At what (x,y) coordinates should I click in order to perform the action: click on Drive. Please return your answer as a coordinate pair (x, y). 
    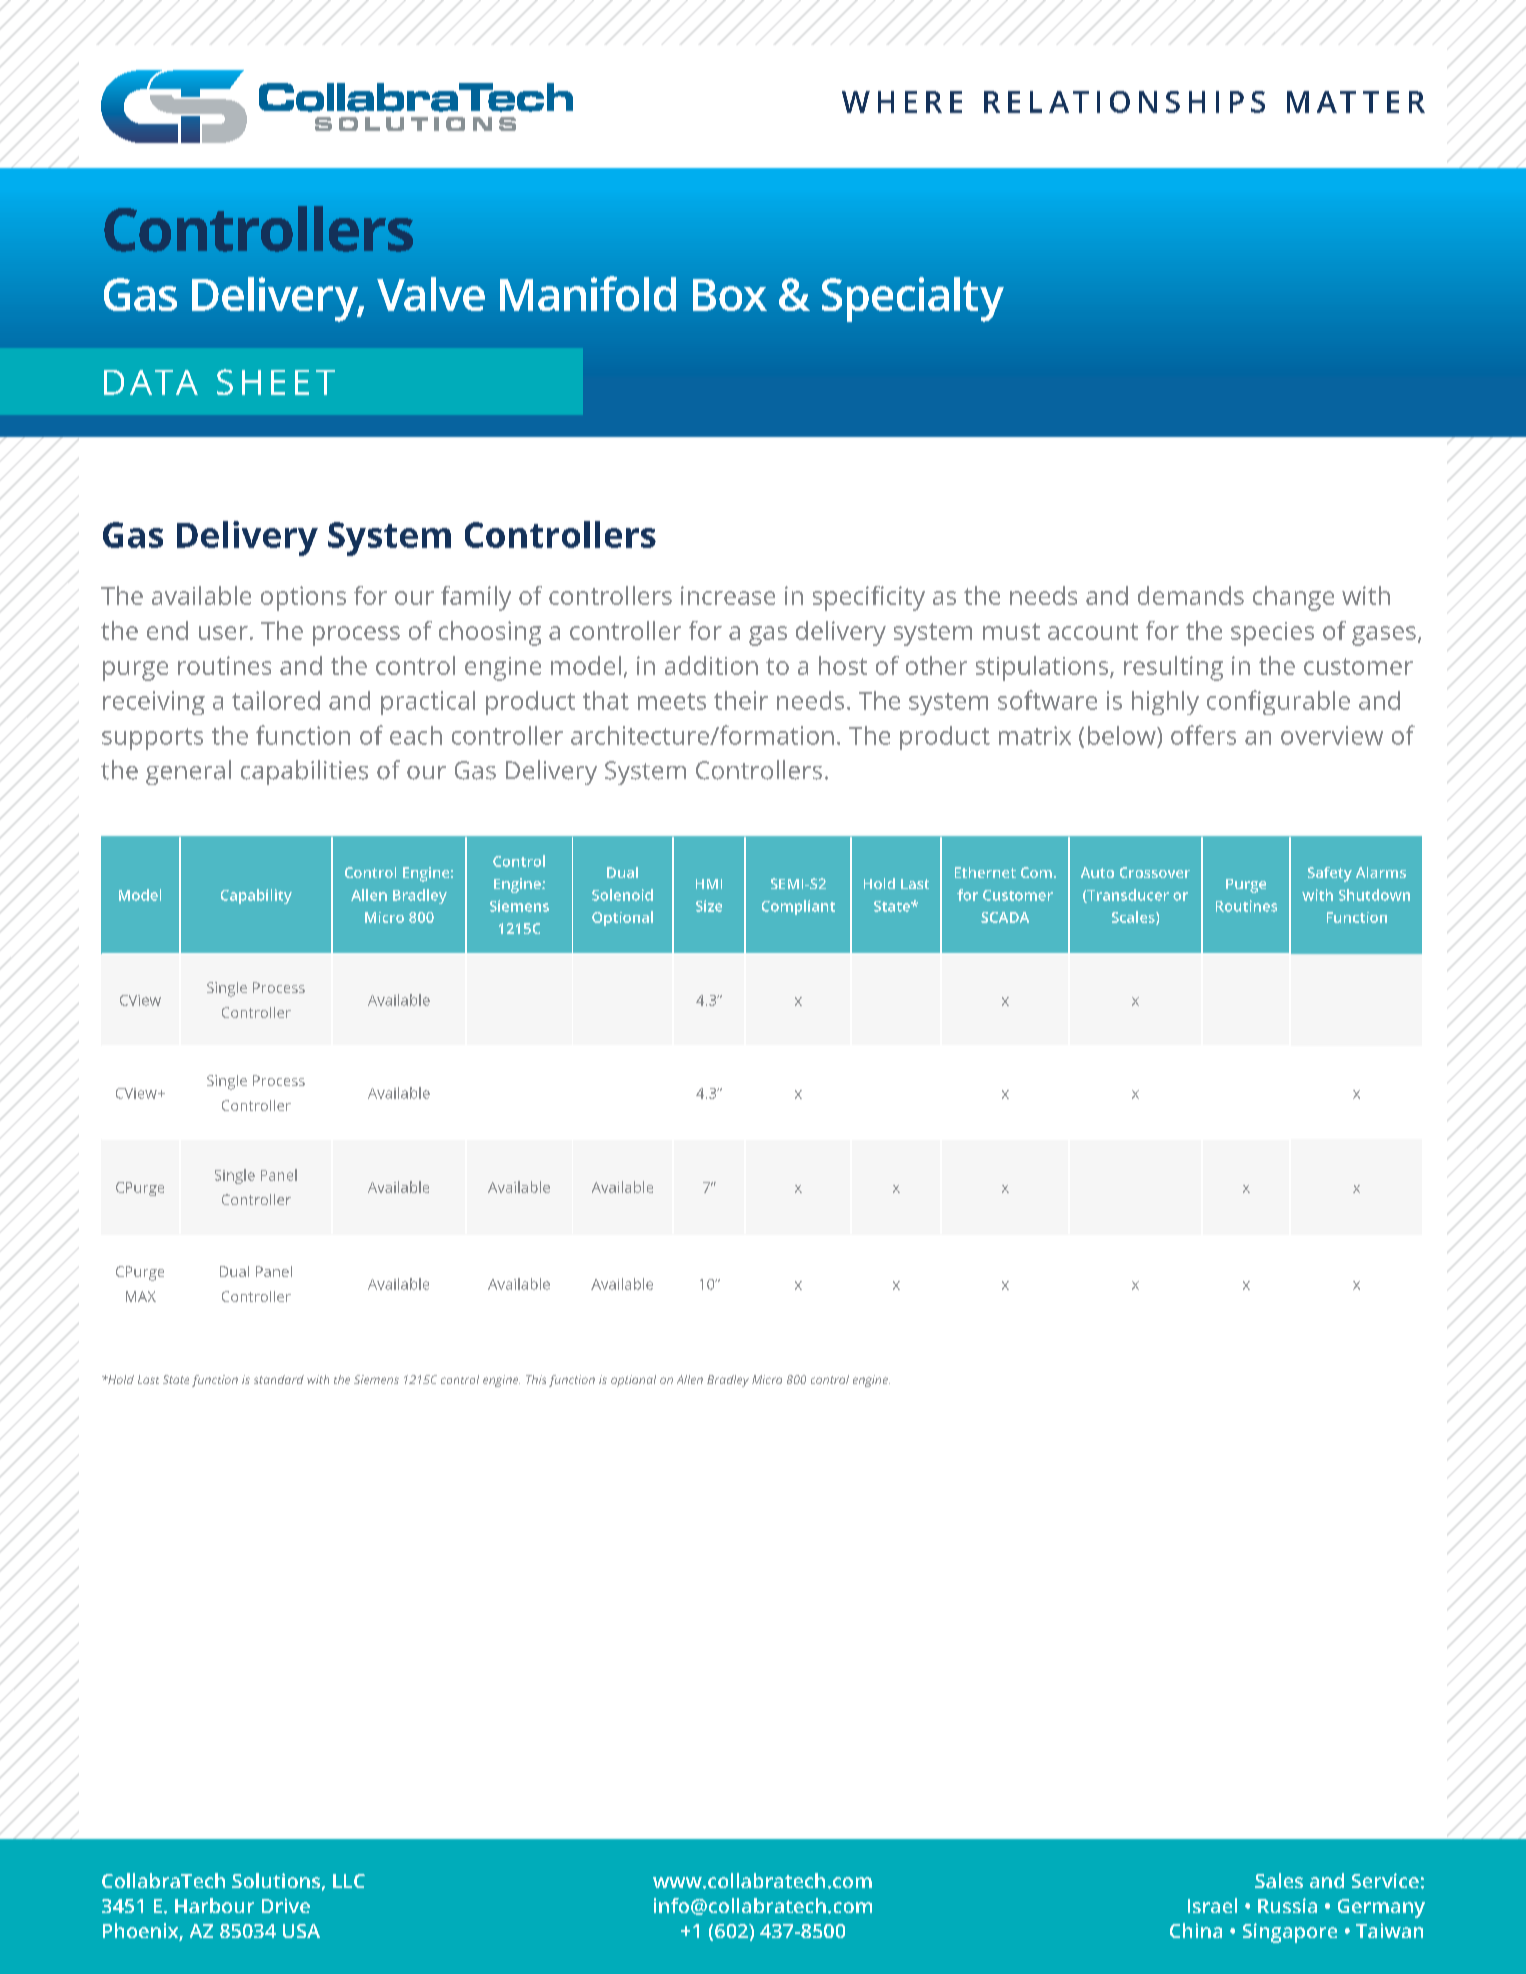
    Looking at the image, I should click on (286, 1905).
